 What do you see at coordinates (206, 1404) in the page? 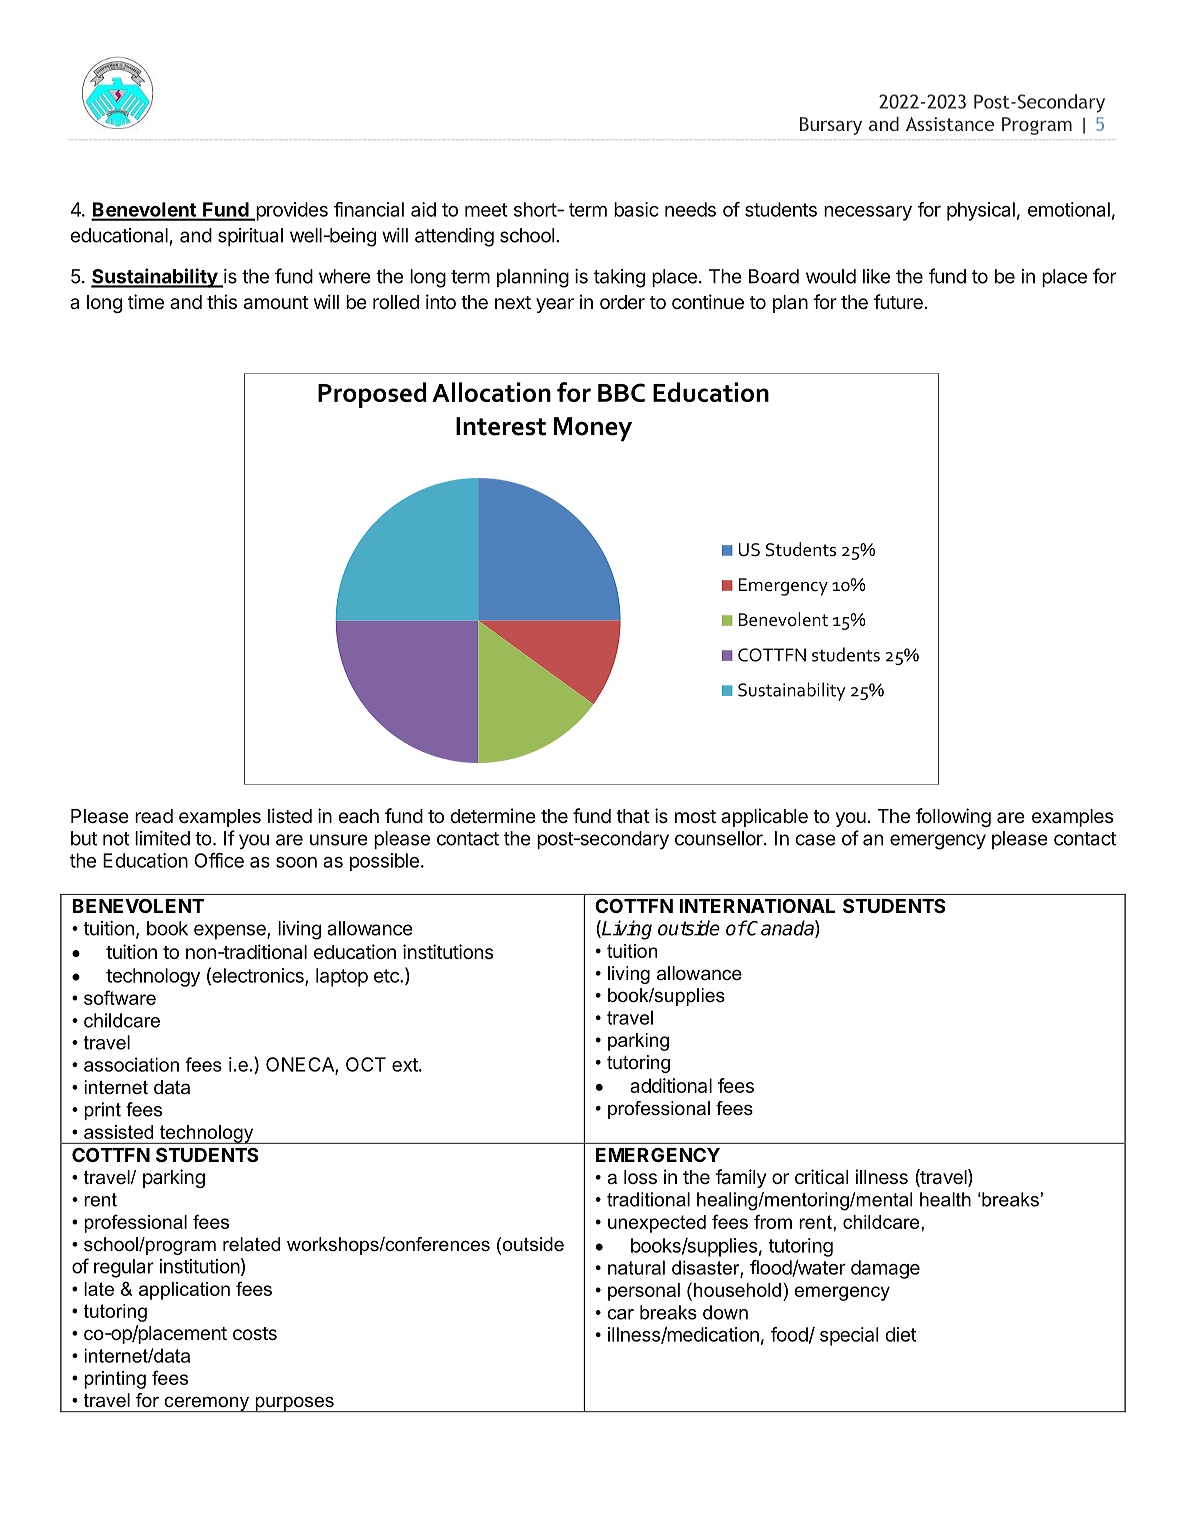
I see `ceremony` at bounding box center [206, 1404].
